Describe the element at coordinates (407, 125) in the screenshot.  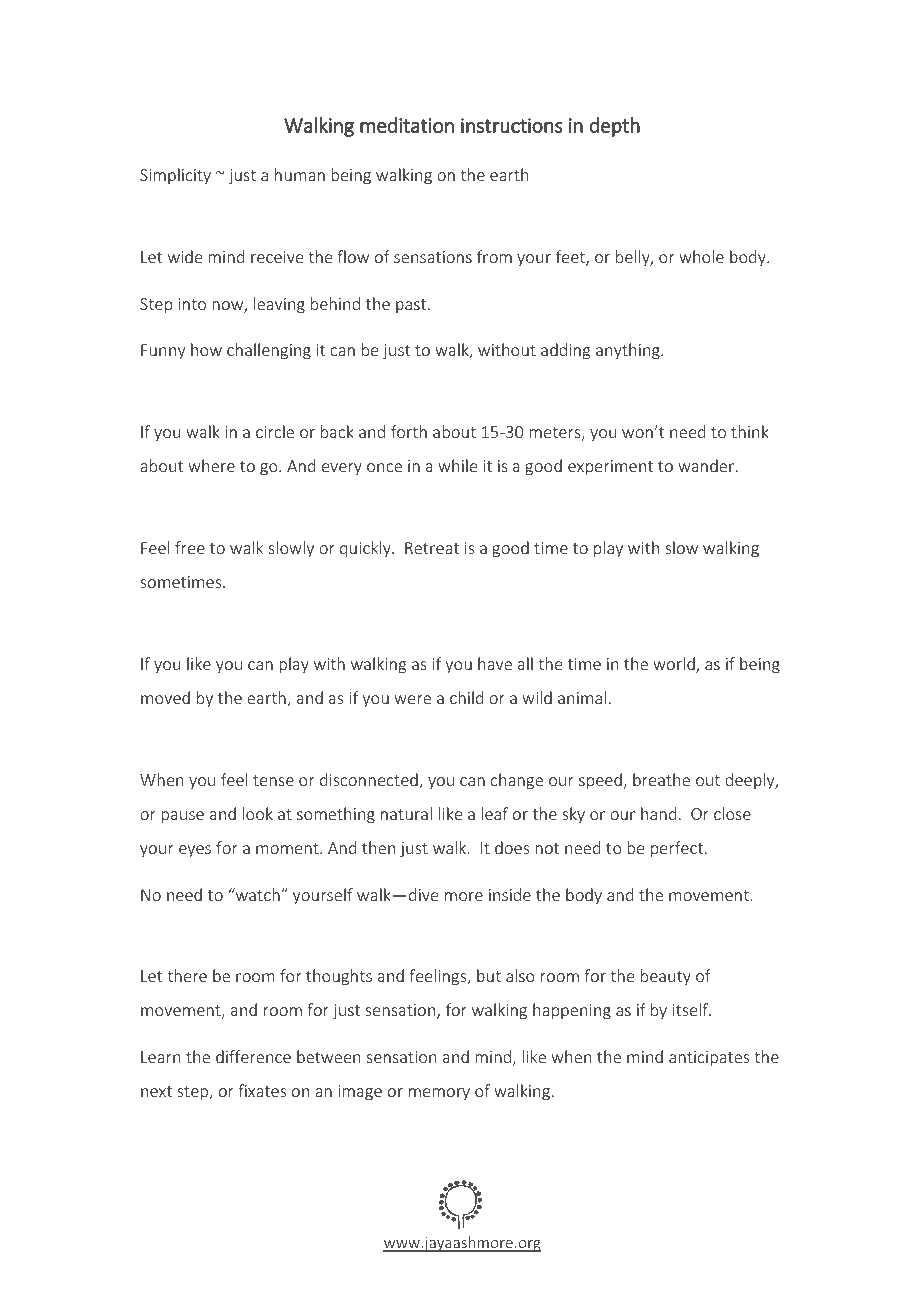
I see `meditation` at that location.
